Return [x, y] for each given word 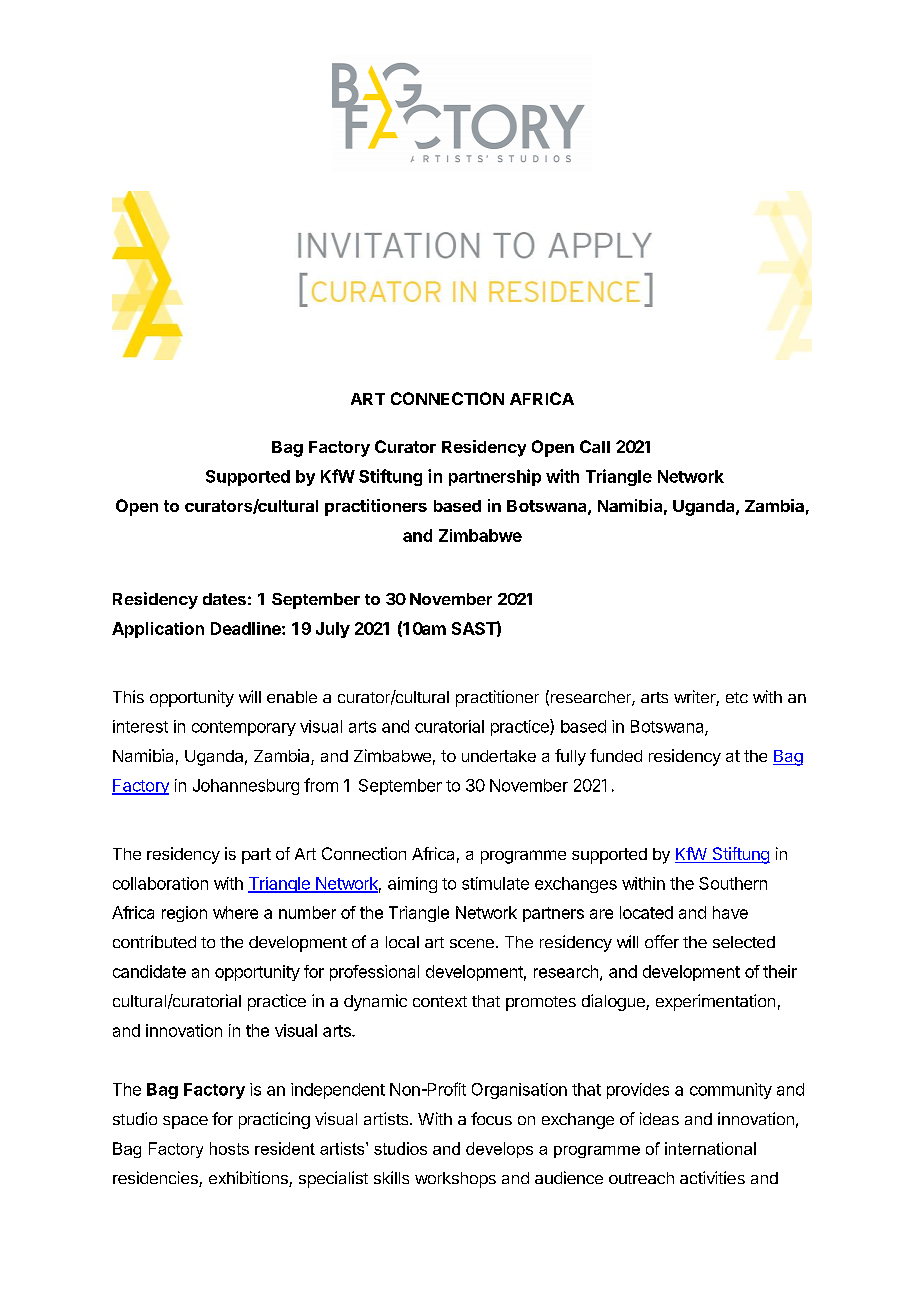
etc [737, 697]
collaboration [160, 883]
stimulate [495, 883]
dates [224, 599]
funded [616, 755]
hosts [229, 1148]
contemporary [244, 728]
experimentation [715, 1002]
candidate [149, 971]
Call [595, 446]
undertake [499, 756]
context [440, 1001]
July [333, 630]
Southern [733, 883]
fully [570, 757]
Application [158, 630]
